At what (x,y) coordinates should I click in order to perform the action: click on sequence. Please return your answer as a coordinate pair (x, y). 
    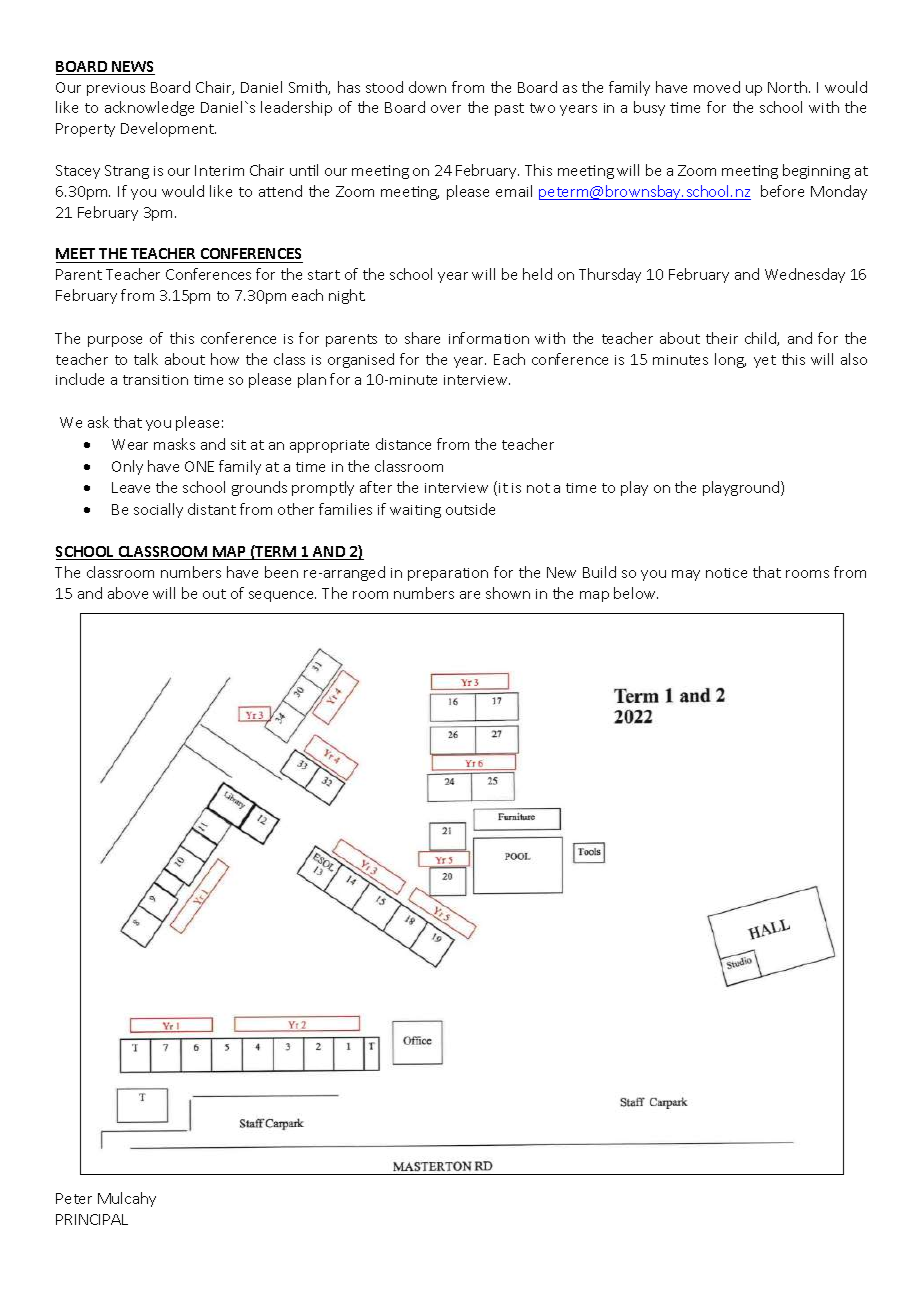
    Looking at the image, I should click on (282, 596).
